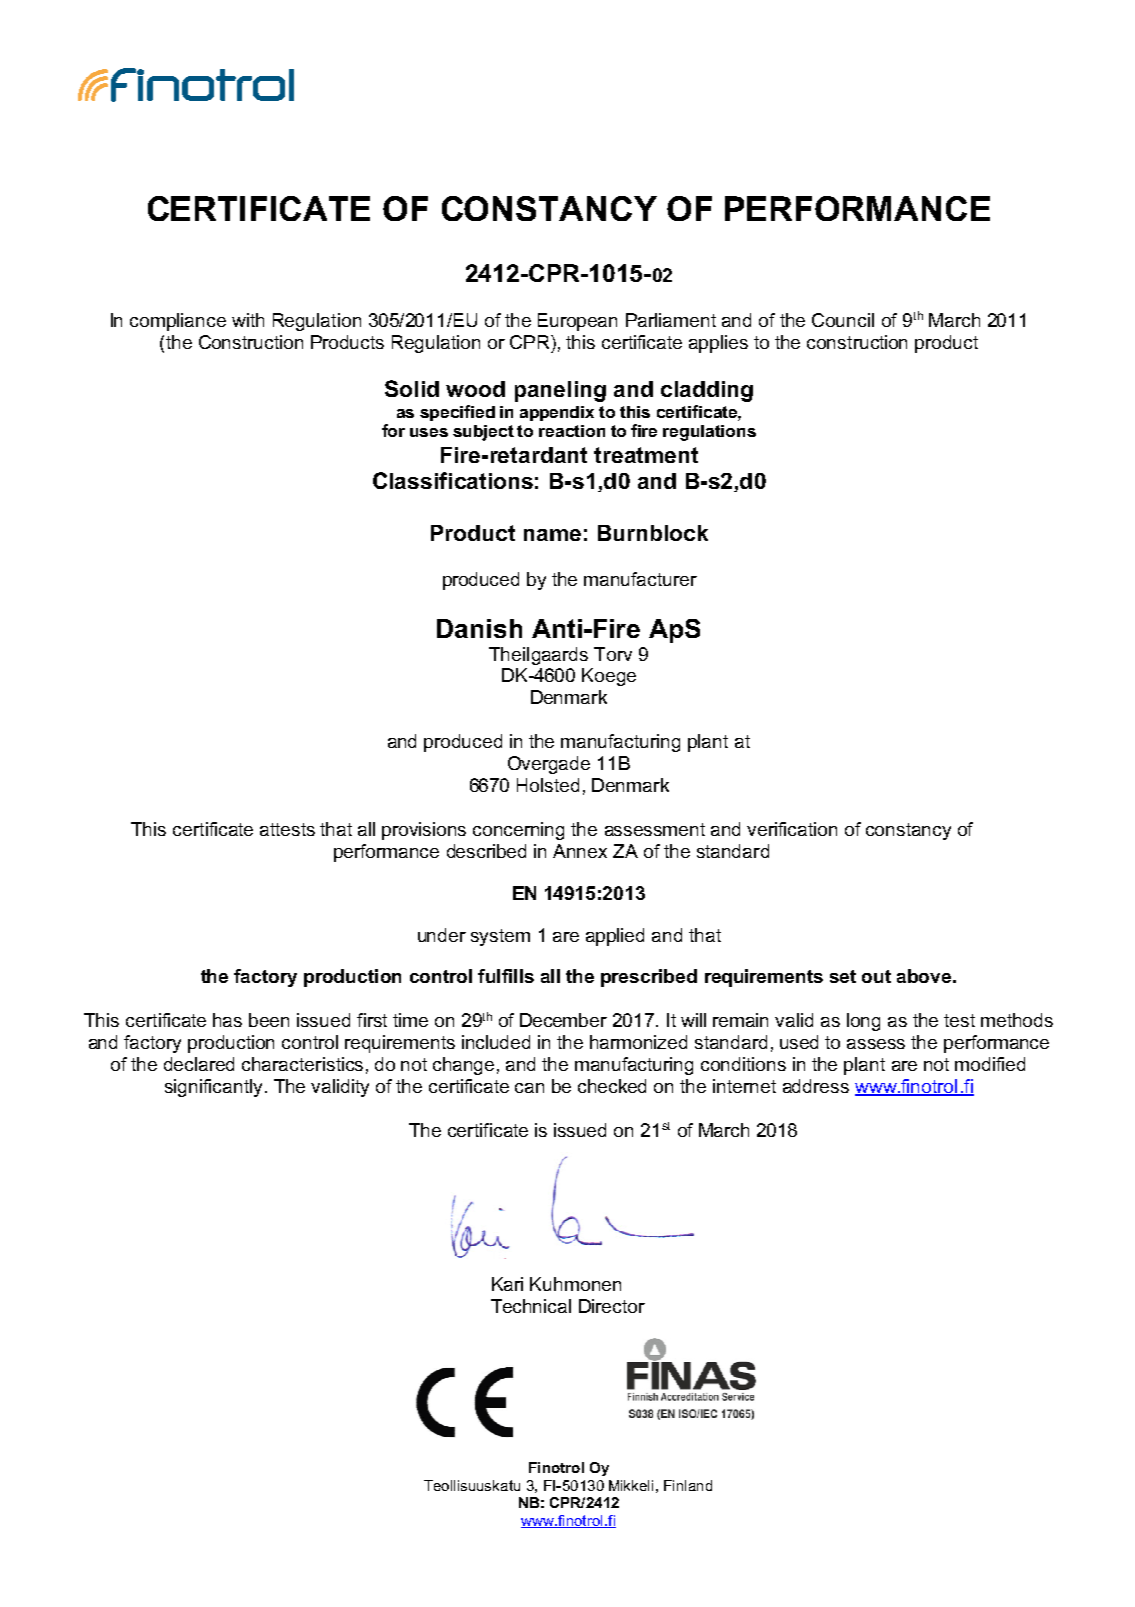  Describe the element at coordinates (248, 320) in the page. I see `with` at that location.
